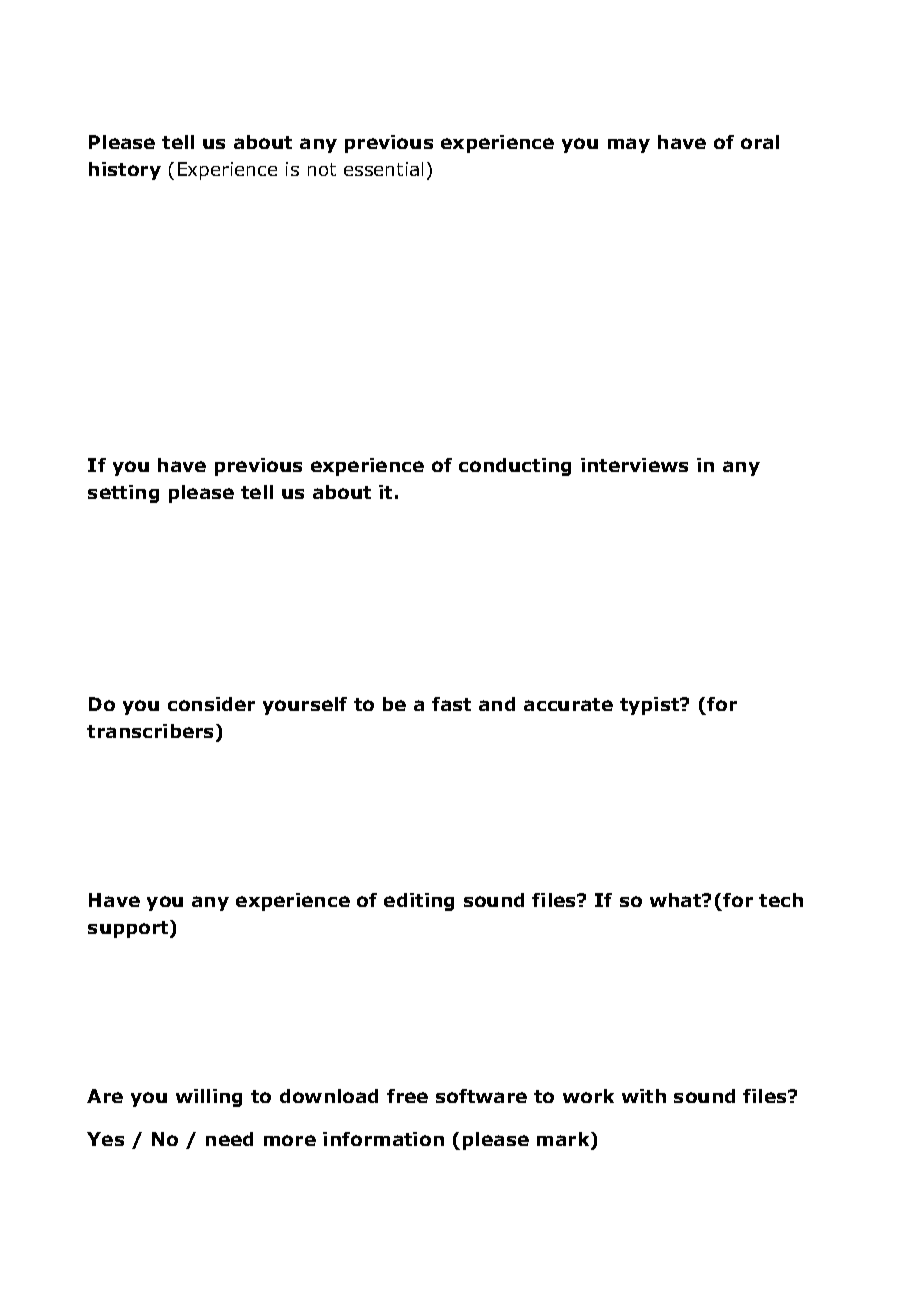 The image size is (924, 1308). What do you see at coordinates (760, 142) in the page?
I see `oral` at bounding box center [760, 142].
